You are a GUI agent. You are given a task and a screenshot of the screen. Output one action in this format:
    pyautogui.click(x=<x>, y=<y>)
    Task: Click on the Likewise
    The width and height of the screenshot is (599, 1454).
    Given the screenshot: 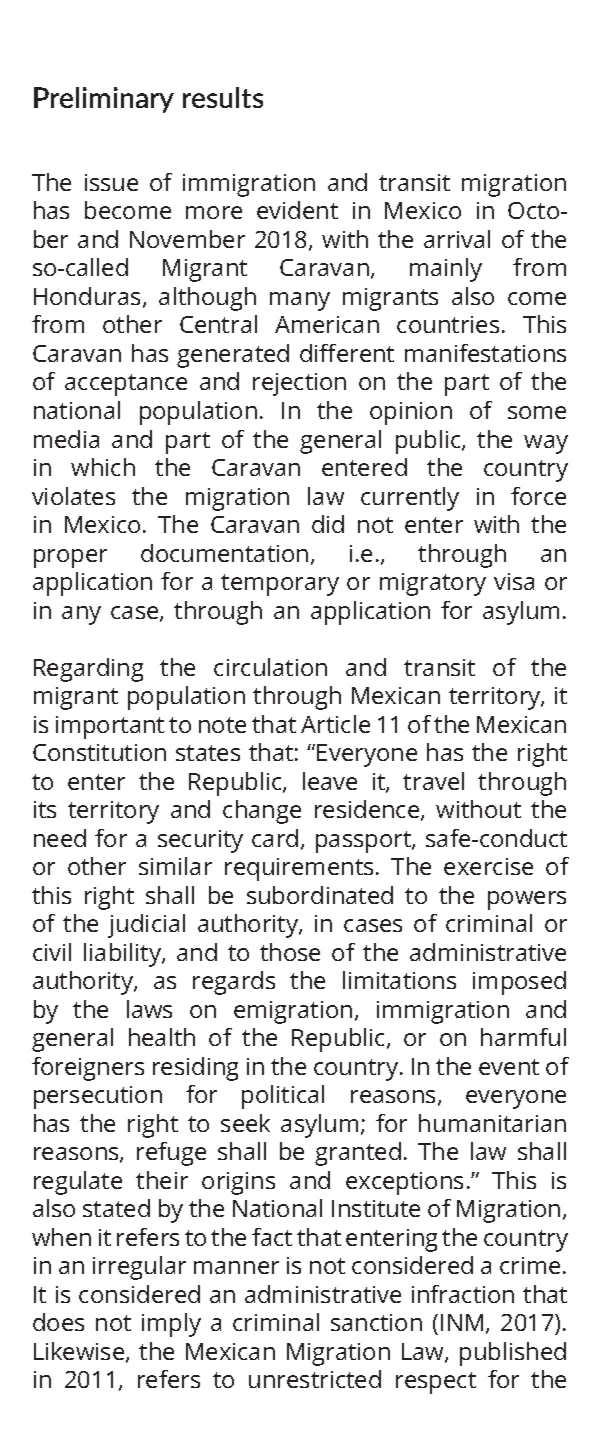 What is the action you would take?
    pyautogui.click(x=80, y=1352)
